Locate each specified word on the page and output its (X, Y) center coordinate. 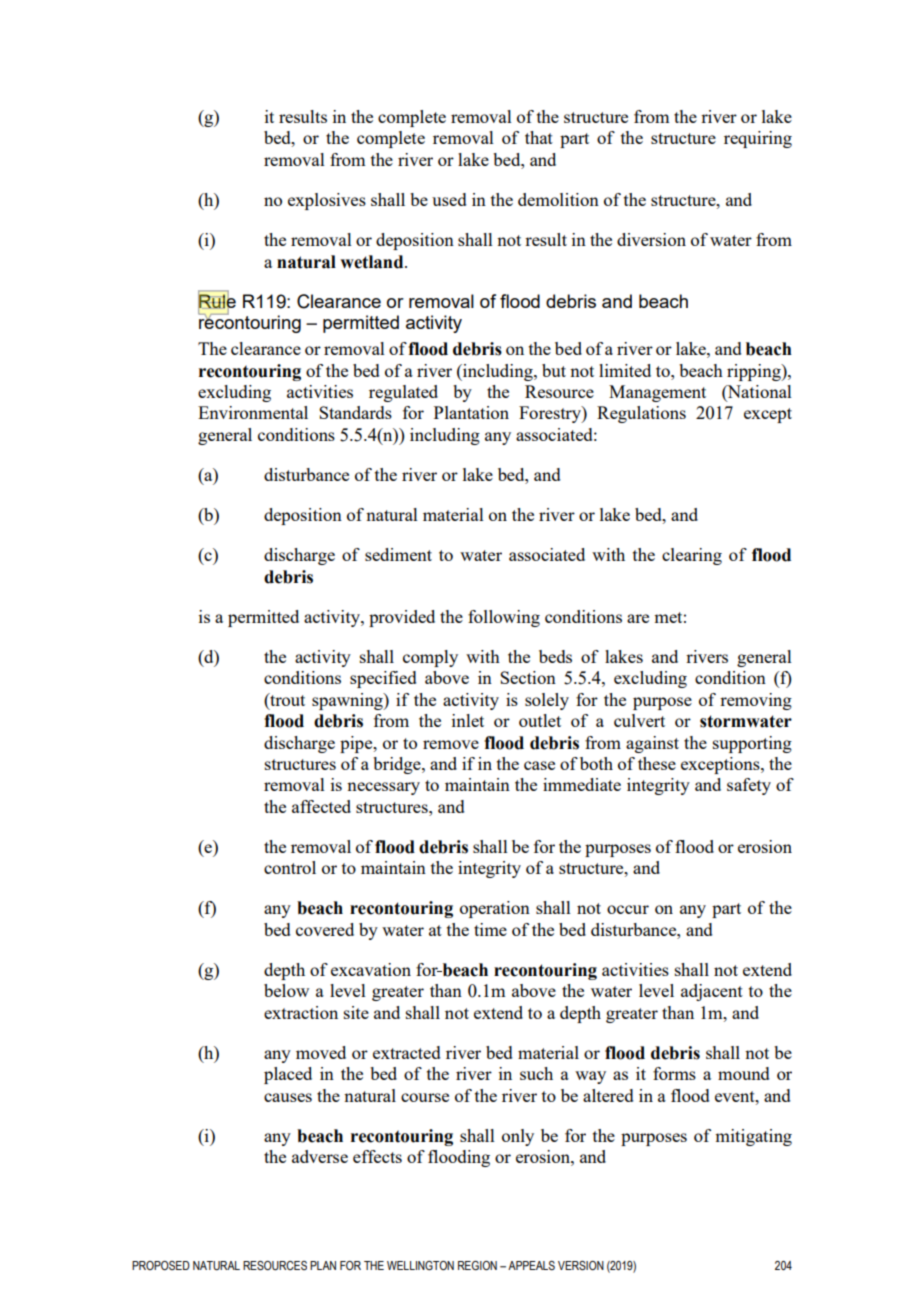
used (449, 199)
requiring (758, 139)
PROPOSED (161, 1265)
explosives (327, 201)
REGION (477, 1265)
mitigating (753, 1137)
